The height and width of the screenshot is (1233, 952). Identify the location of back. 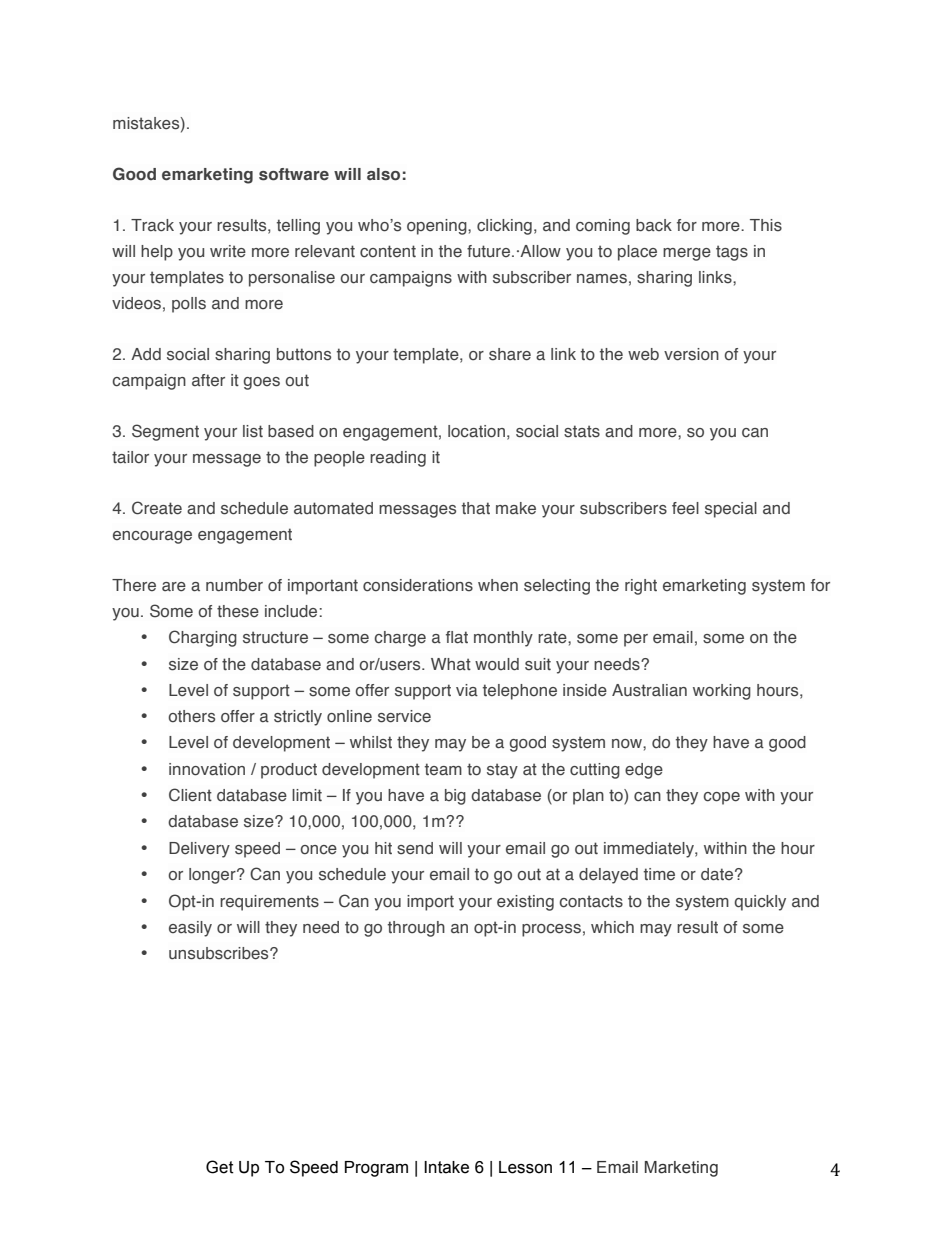
(654, 225).
